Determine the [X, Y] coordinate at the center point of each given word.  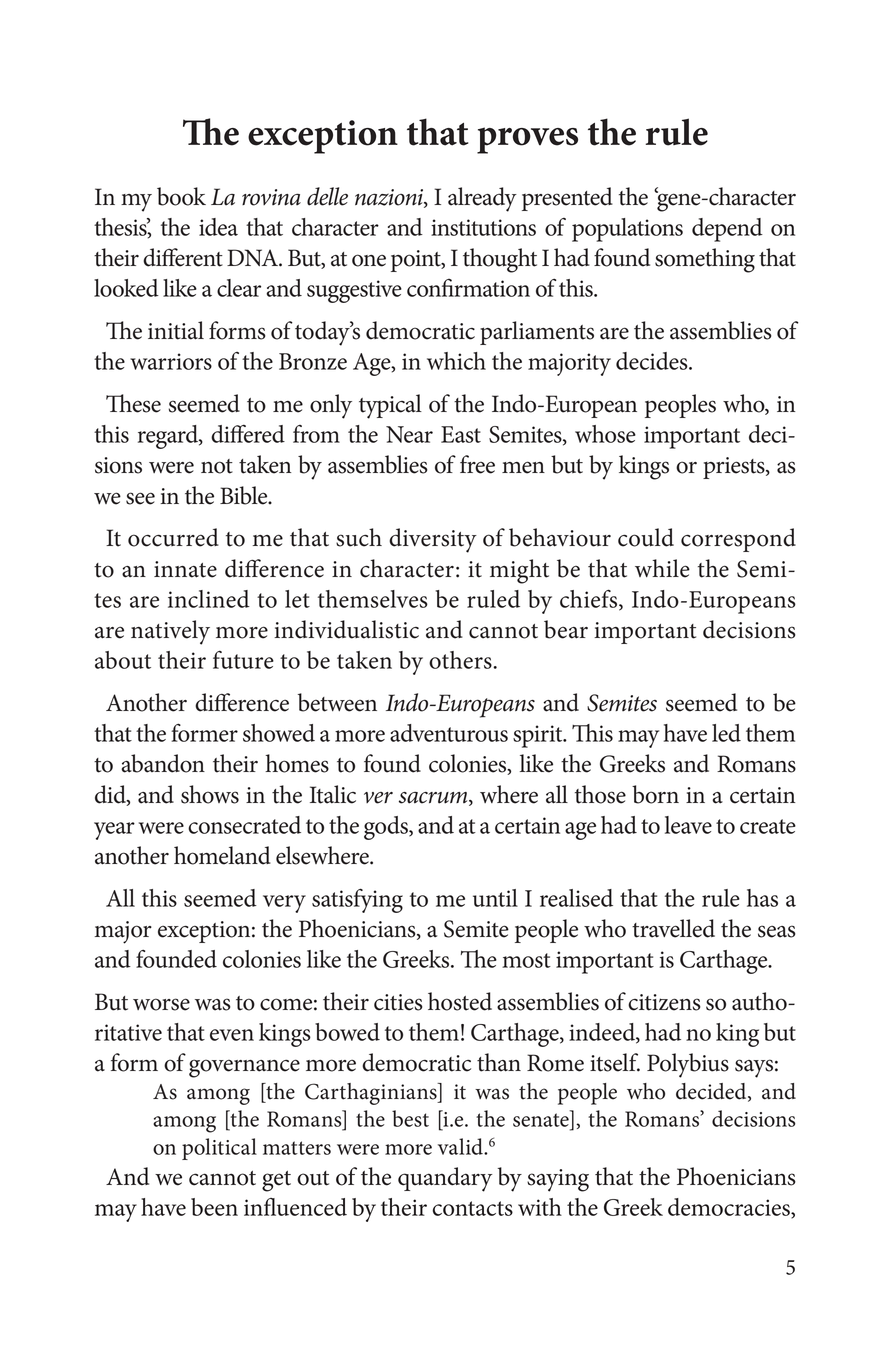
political [219, 1149]
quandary [445, 1179]
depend [727, 230]
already [482, 199]
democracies [730, 1208]
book [181, 196]
